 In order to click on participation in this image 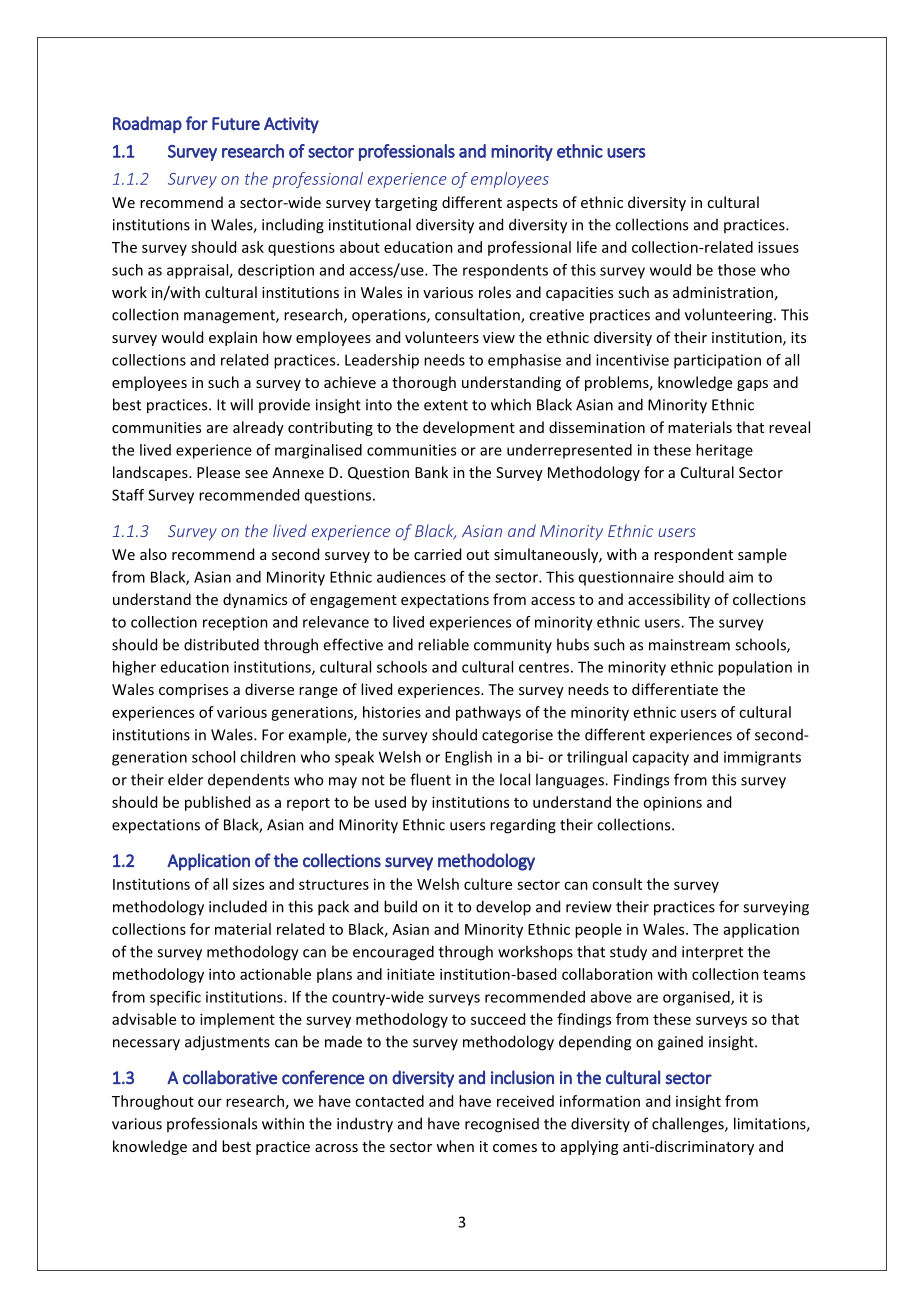, I will do `click(717, 361)`.
